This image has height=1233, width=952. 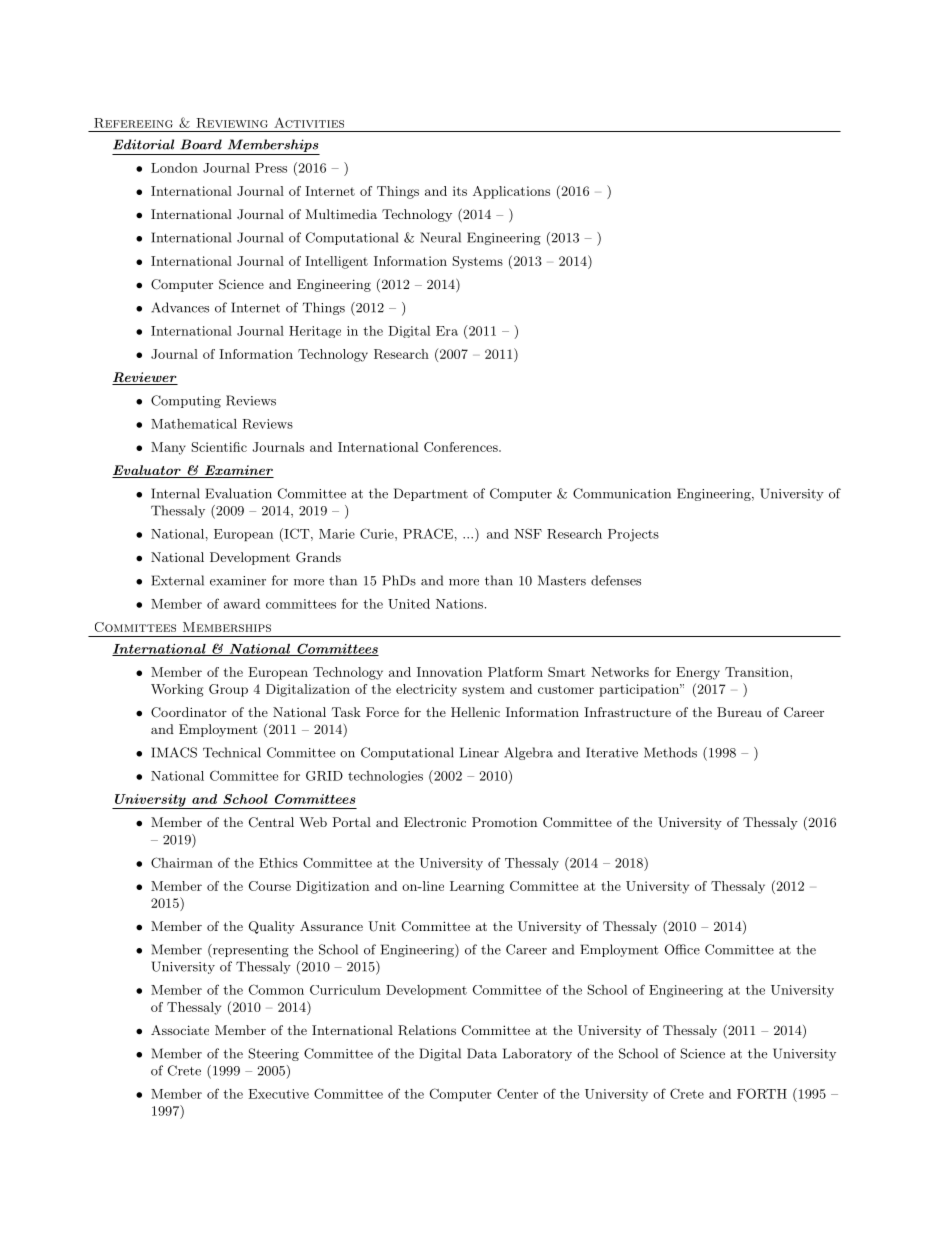 I want to click on Communication, so click(x=622, y=493).
